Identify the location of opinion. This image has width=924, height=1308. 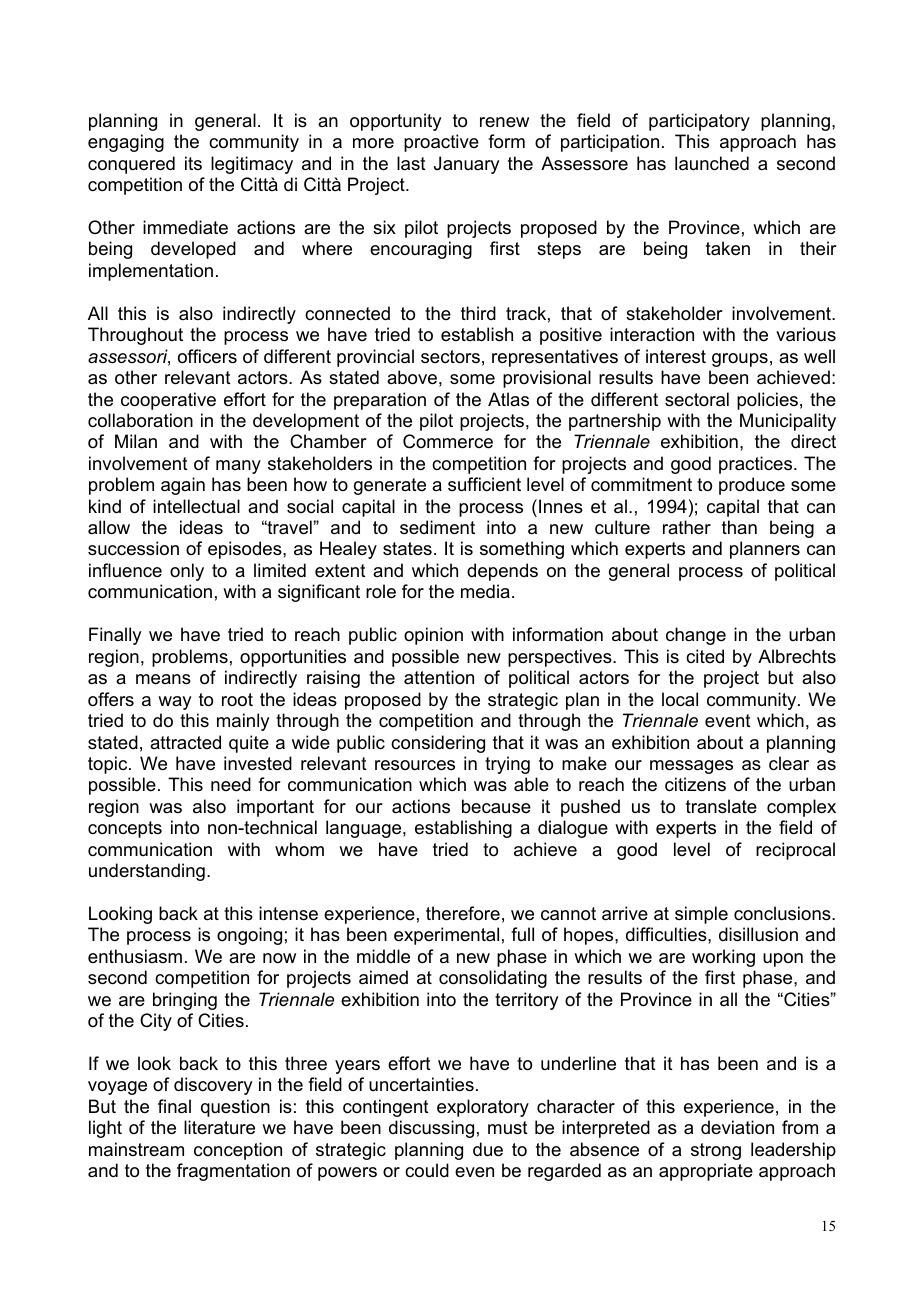
(433, 636).
